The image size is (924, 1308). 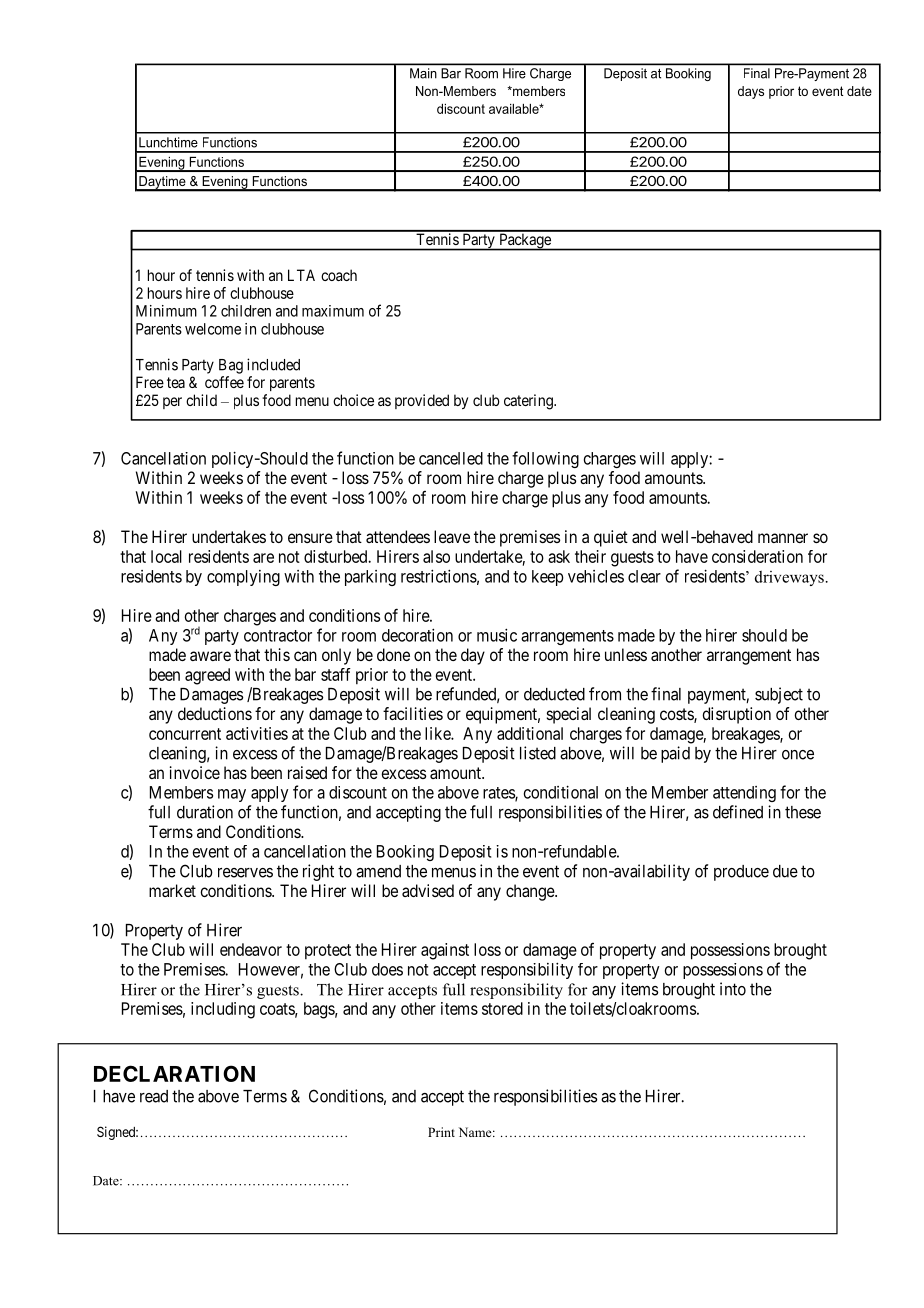 I want to click on cancelled, so click(x=451, y=458).
